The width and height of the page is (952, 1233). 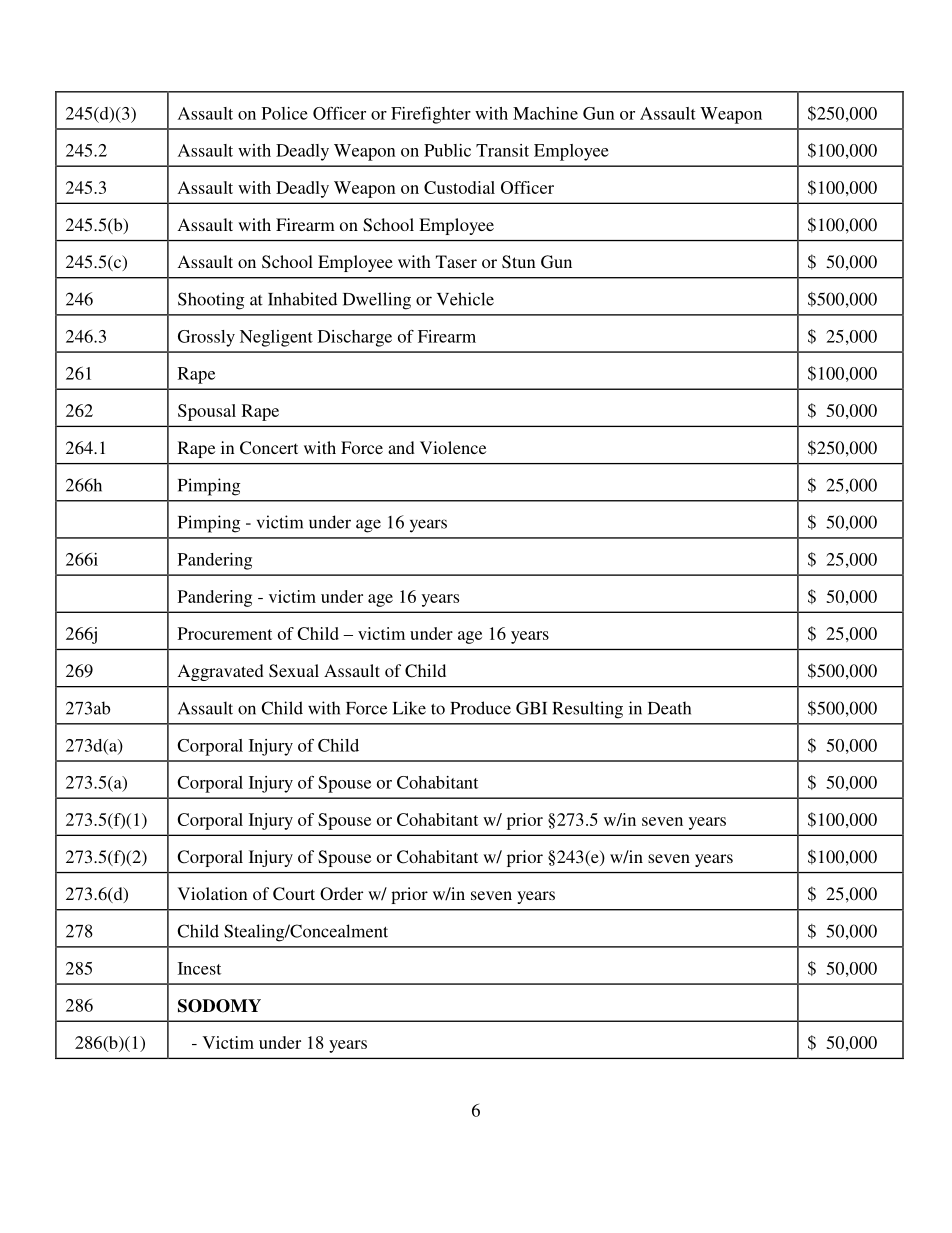 What do you see at coordinates (587, 710) in the page?
I see `Resulting` at bounding box center [587, 710].
